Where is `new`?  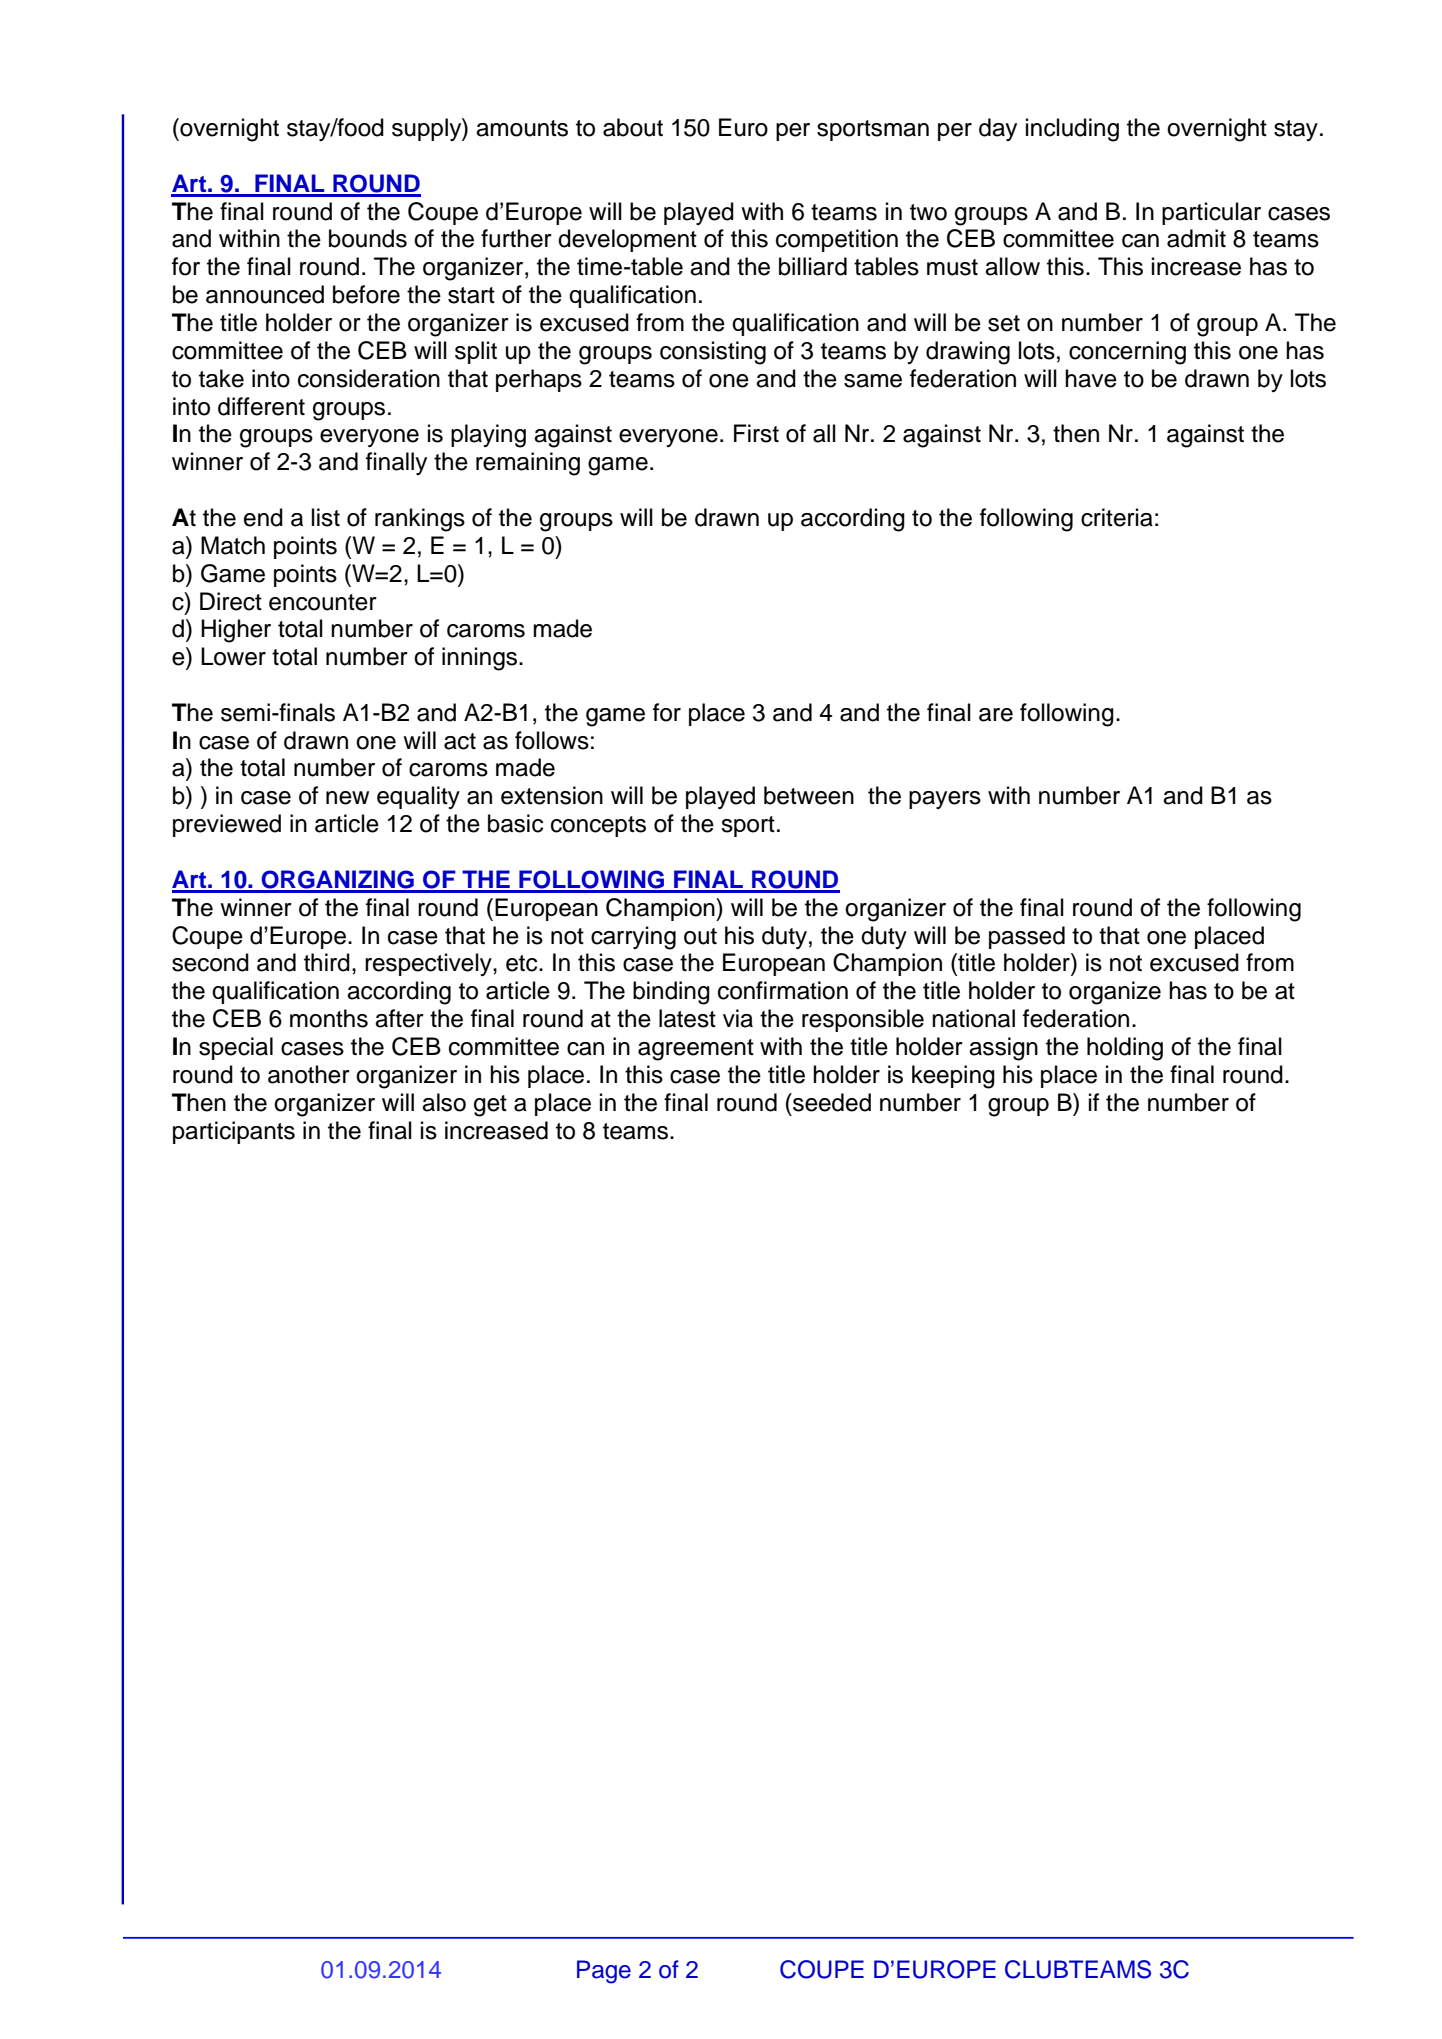
new is located at coordinates (347, 798).
